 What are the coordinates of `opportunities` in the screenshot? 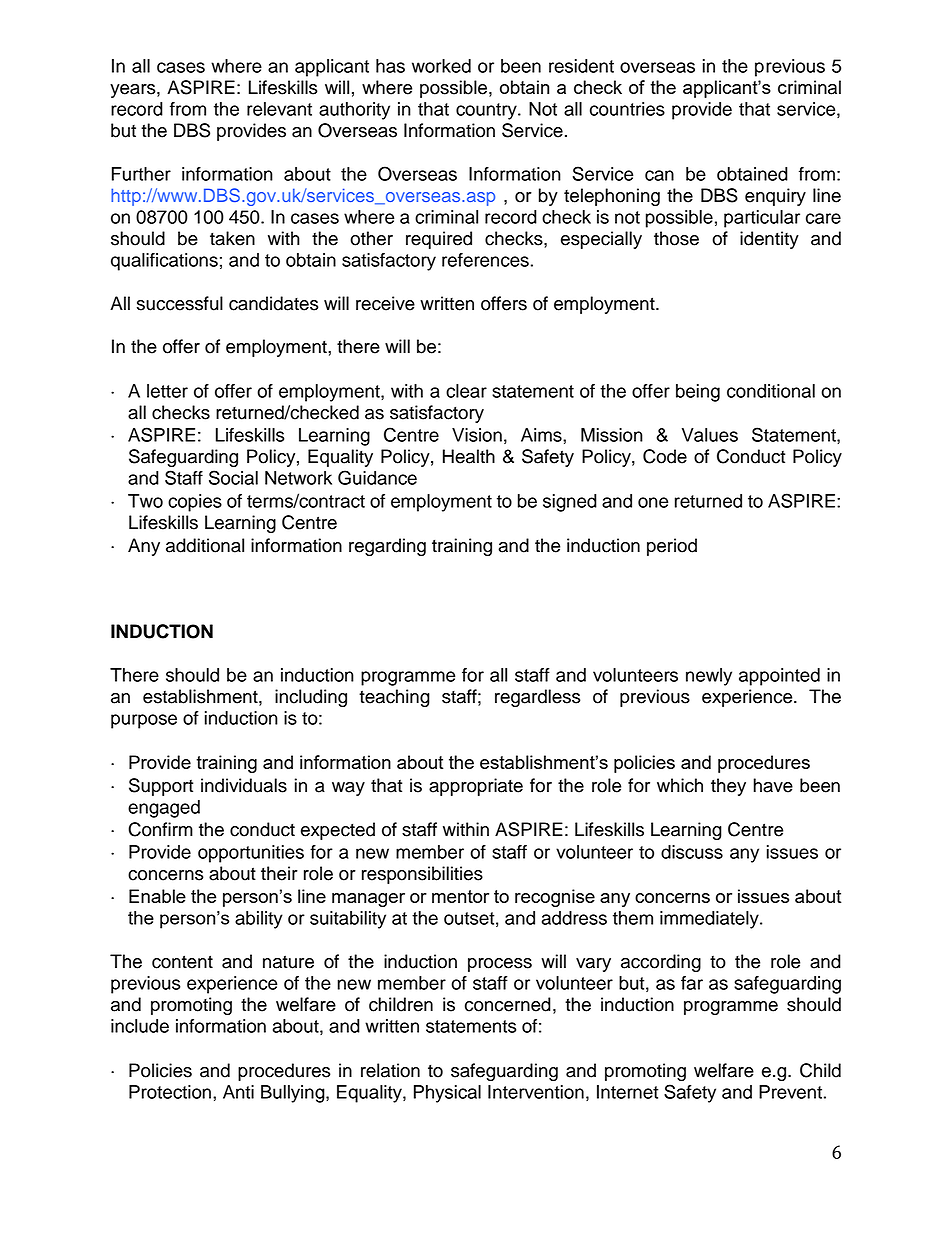 It's located at (251, 854).
